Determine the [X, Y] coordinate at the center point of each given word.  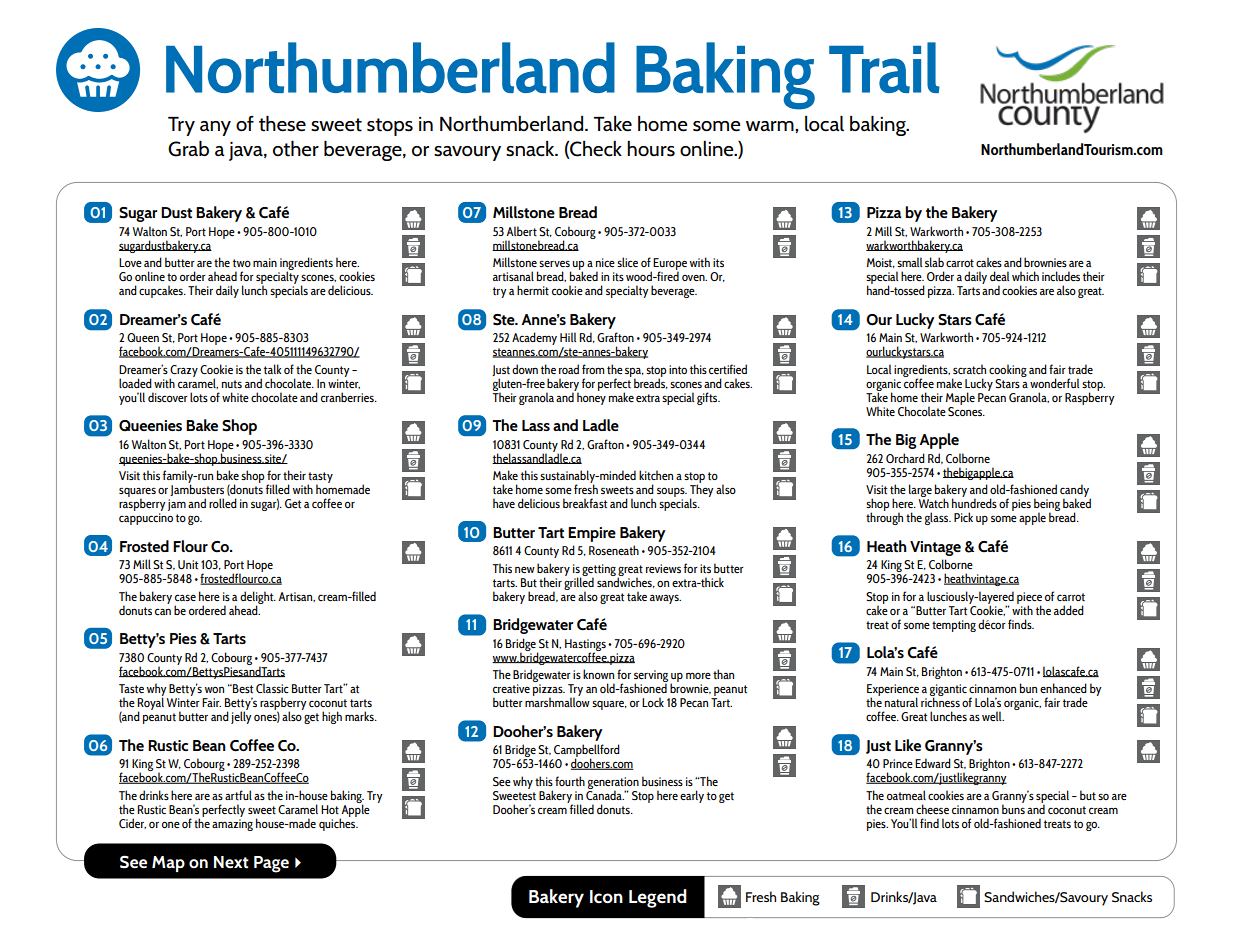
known [598, 674]
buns [1013, 808]
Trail [884, 67]
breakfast [585, 503]
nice [605, 262]
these [282, 123]
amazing [232, 825]
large [920, 492]
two [242, 263]
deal [999, 276]
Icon [606, 897]
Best [242, 689]
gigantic [948, 691]
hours [651, 149]
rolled [223, 503]
